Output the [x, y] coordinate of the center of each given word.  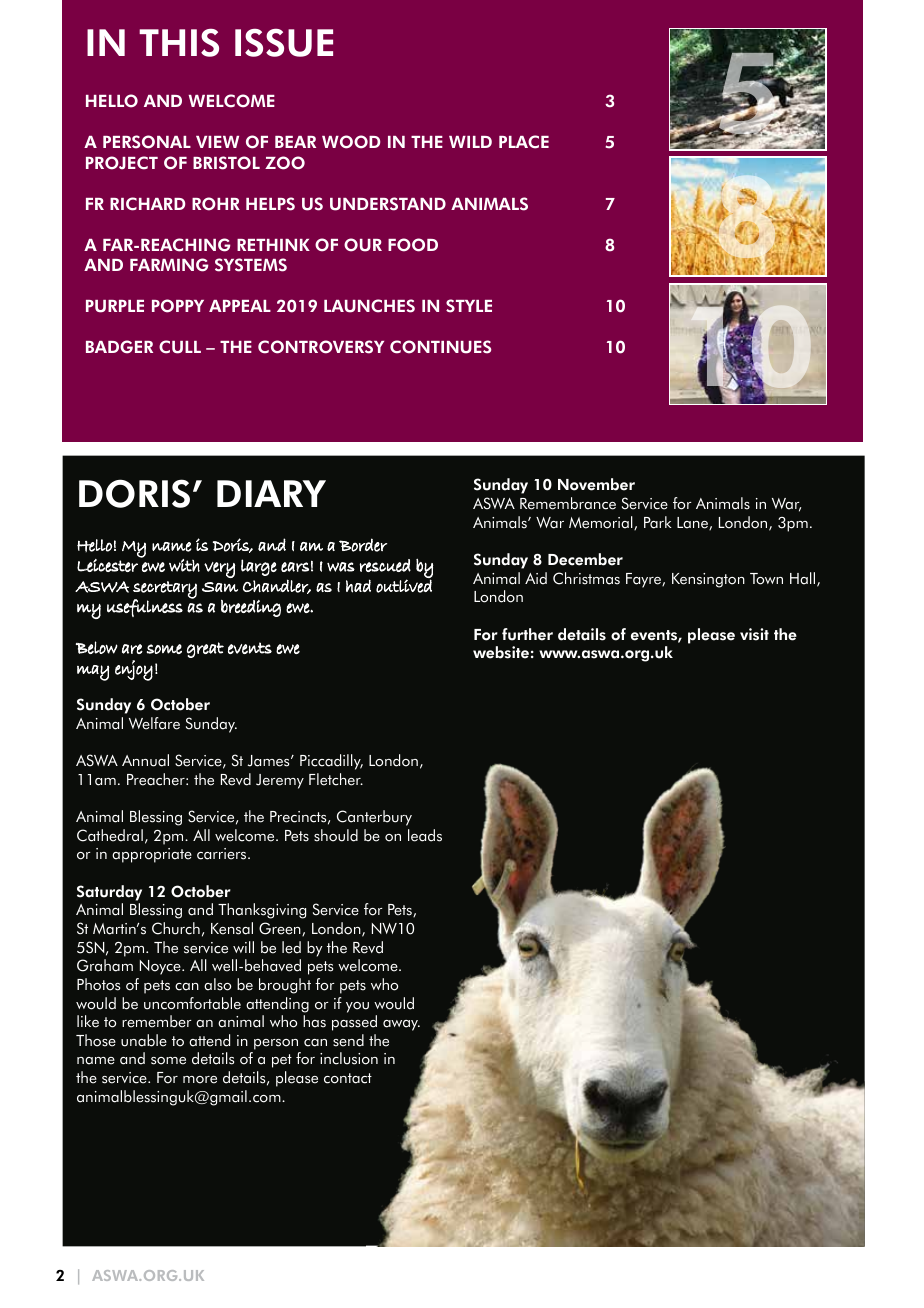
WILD [470, 142]
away [401, 1025]
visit [754, 634]
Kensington [708, 580]
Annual [145, 760]
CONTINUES [440, 347]
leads [425, 835]
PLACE [524, 142]
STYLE [469, 306]
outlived [404, 586]
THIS [179, 43]
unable [144, 1040]
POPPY [178, 306]
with [184, 565]
